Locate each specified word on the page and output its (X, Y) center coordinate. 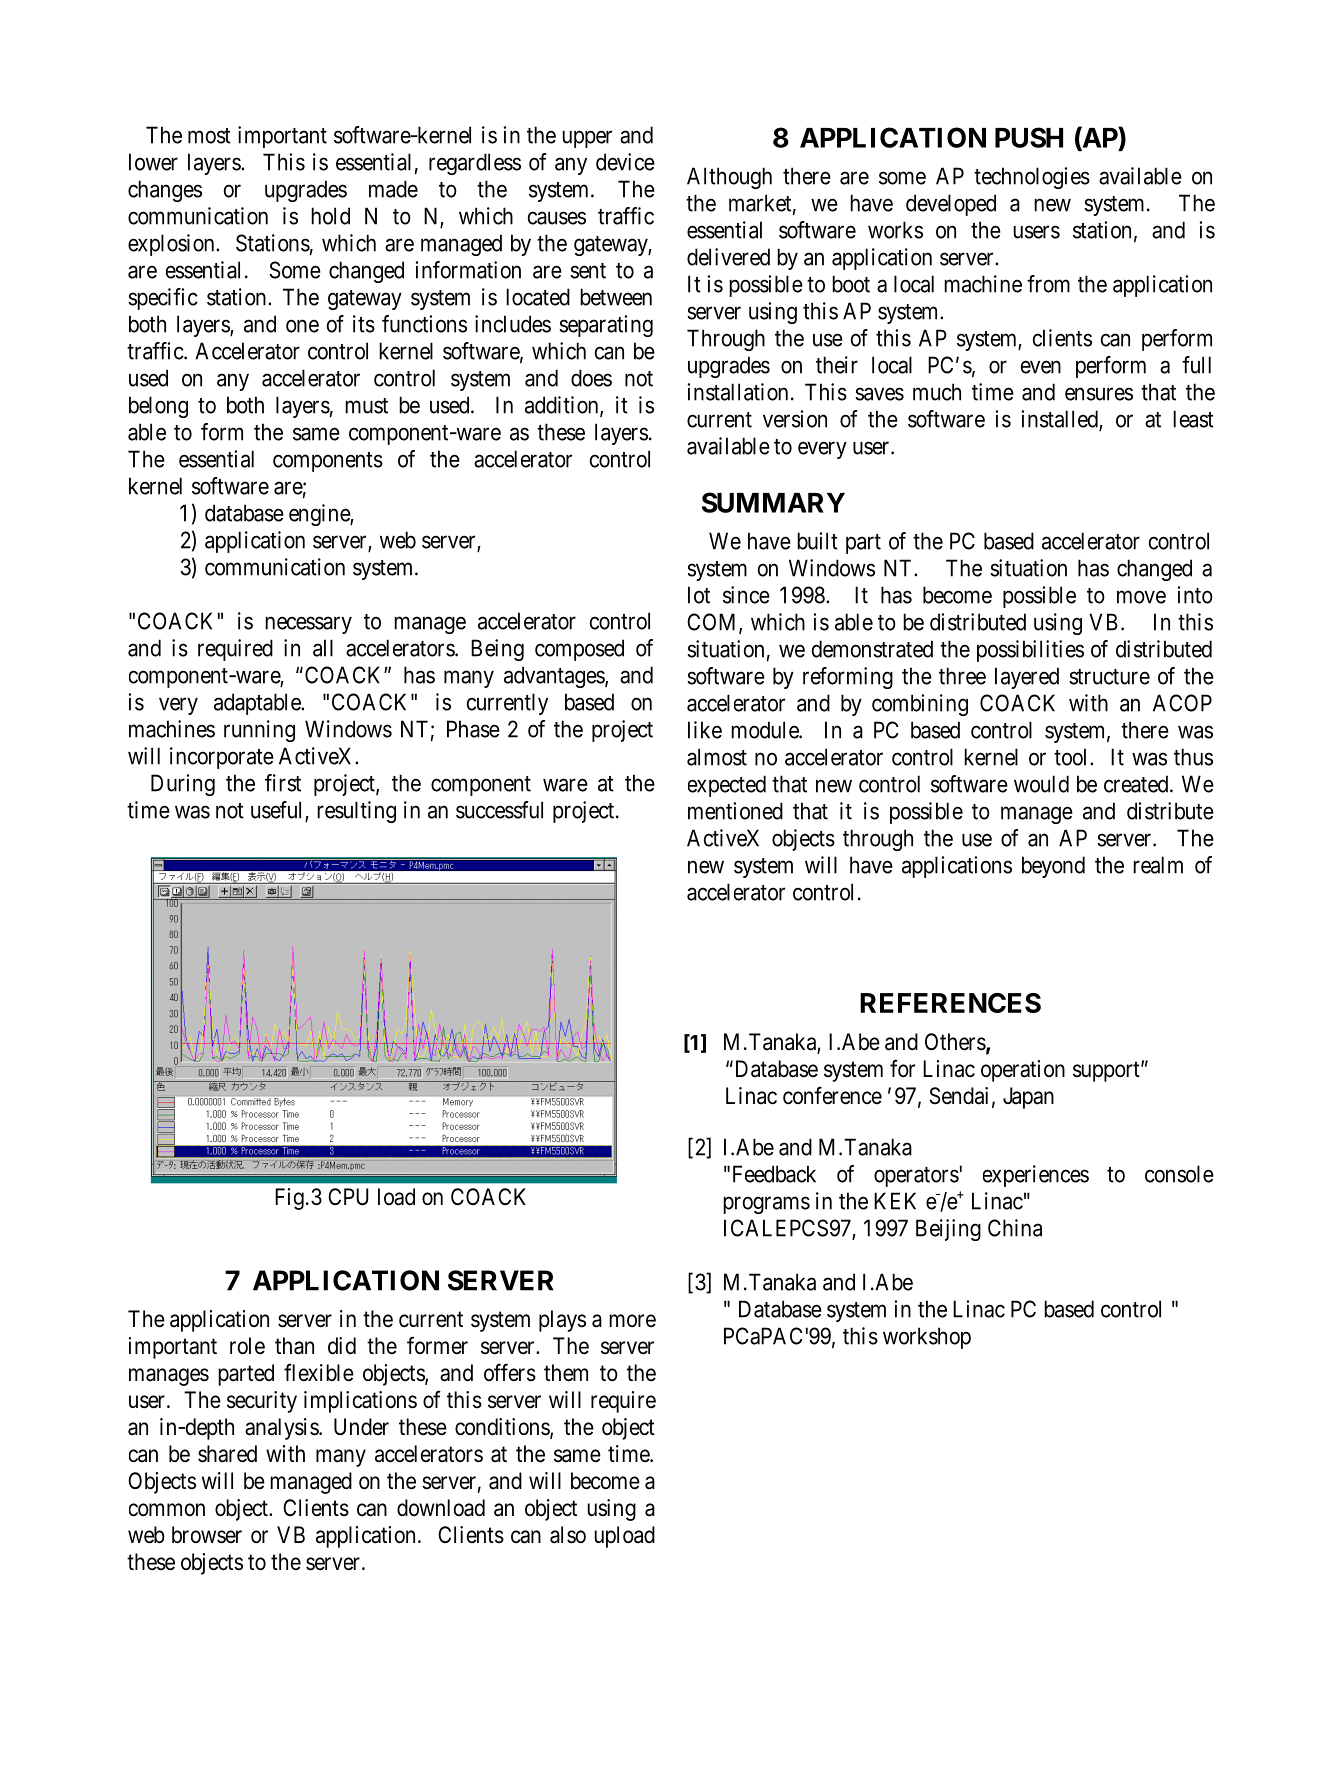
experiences (1036, 1176)
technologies (1032, 178)
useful (278, 811)
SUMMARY (773, 502)
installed (1061, 420)
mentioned (735, 811)
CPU (348, 1197)
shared (227, 1454)
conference (832, 1095)
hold (330, 216)
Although (729, 178)
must (366, 406)
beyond (1053, 867)
